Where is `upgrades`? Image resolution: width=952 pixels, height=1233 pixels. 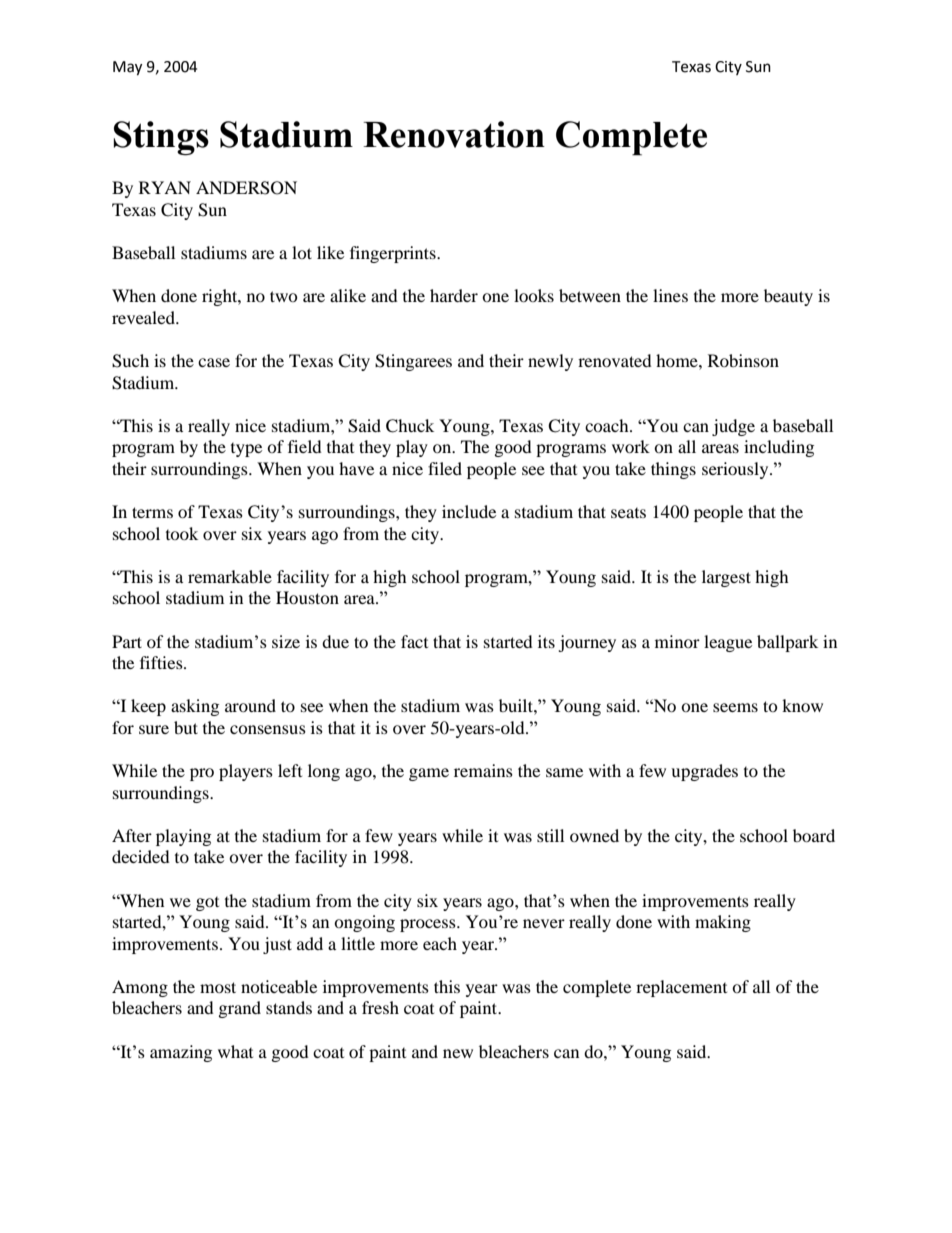
upgrades is located at coordinates (704, 772).
